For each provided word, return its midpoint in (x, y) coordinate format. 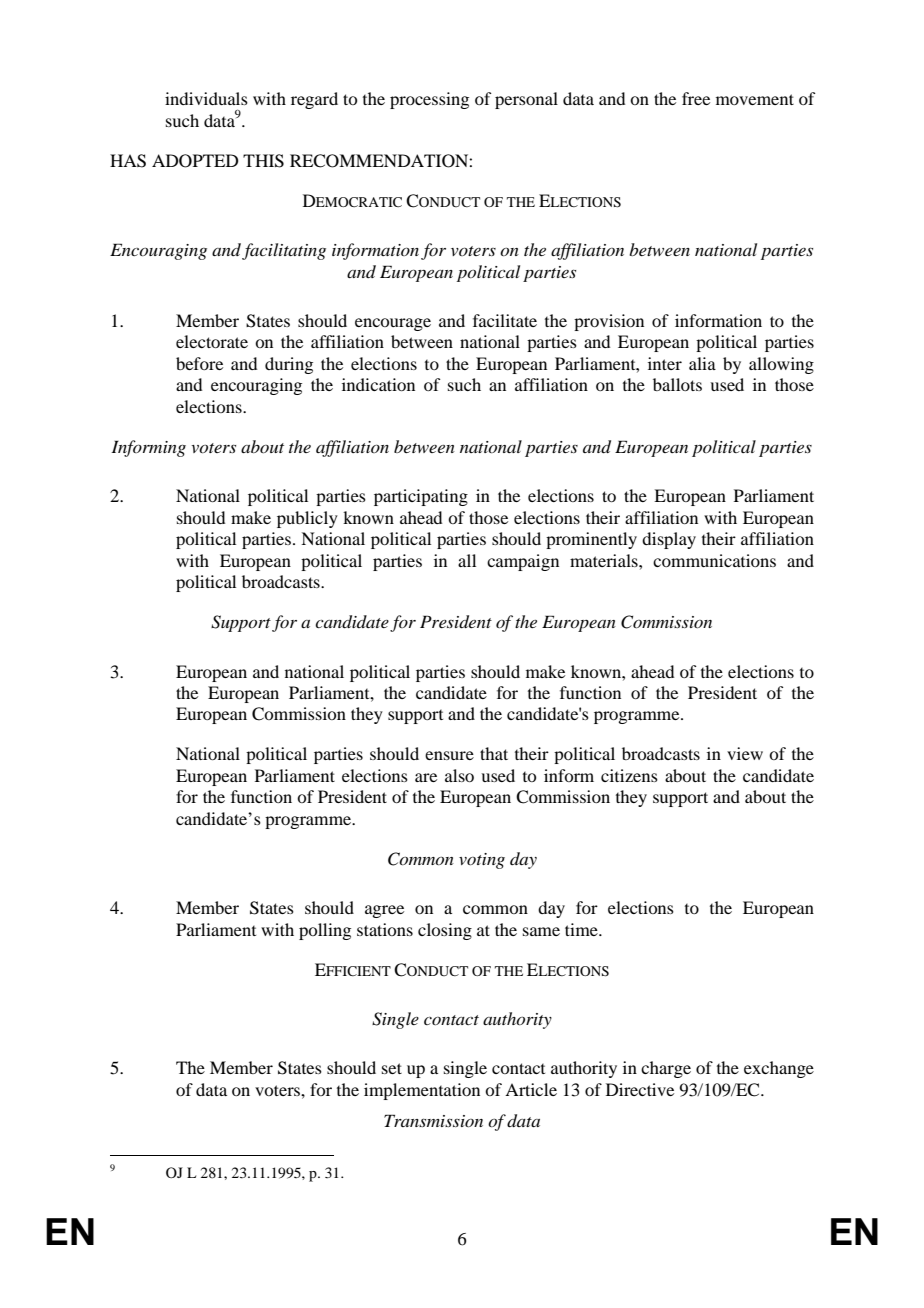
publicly (307, 519)
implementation (422, 1091)
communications (714, 560)
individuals (206, 98)
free (696, 98)
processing (429, 100)
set (392, 1068)
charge (666, 1069)
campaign (523, 562)
